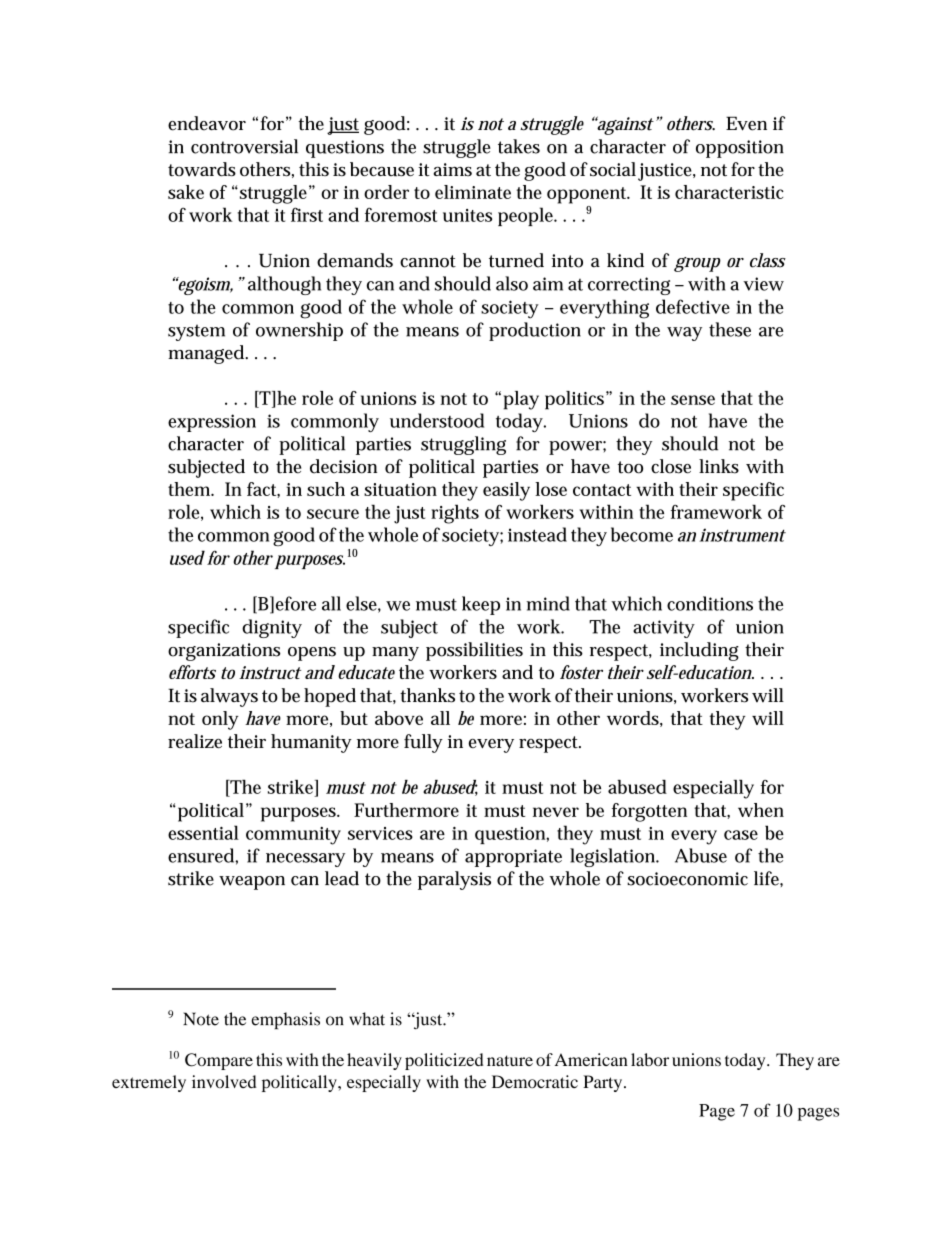 The image size is (952, 1233). What do you see at coordinates (693, 400) in the screenshot?
I see `sense` at bounding box center [693, 400].
